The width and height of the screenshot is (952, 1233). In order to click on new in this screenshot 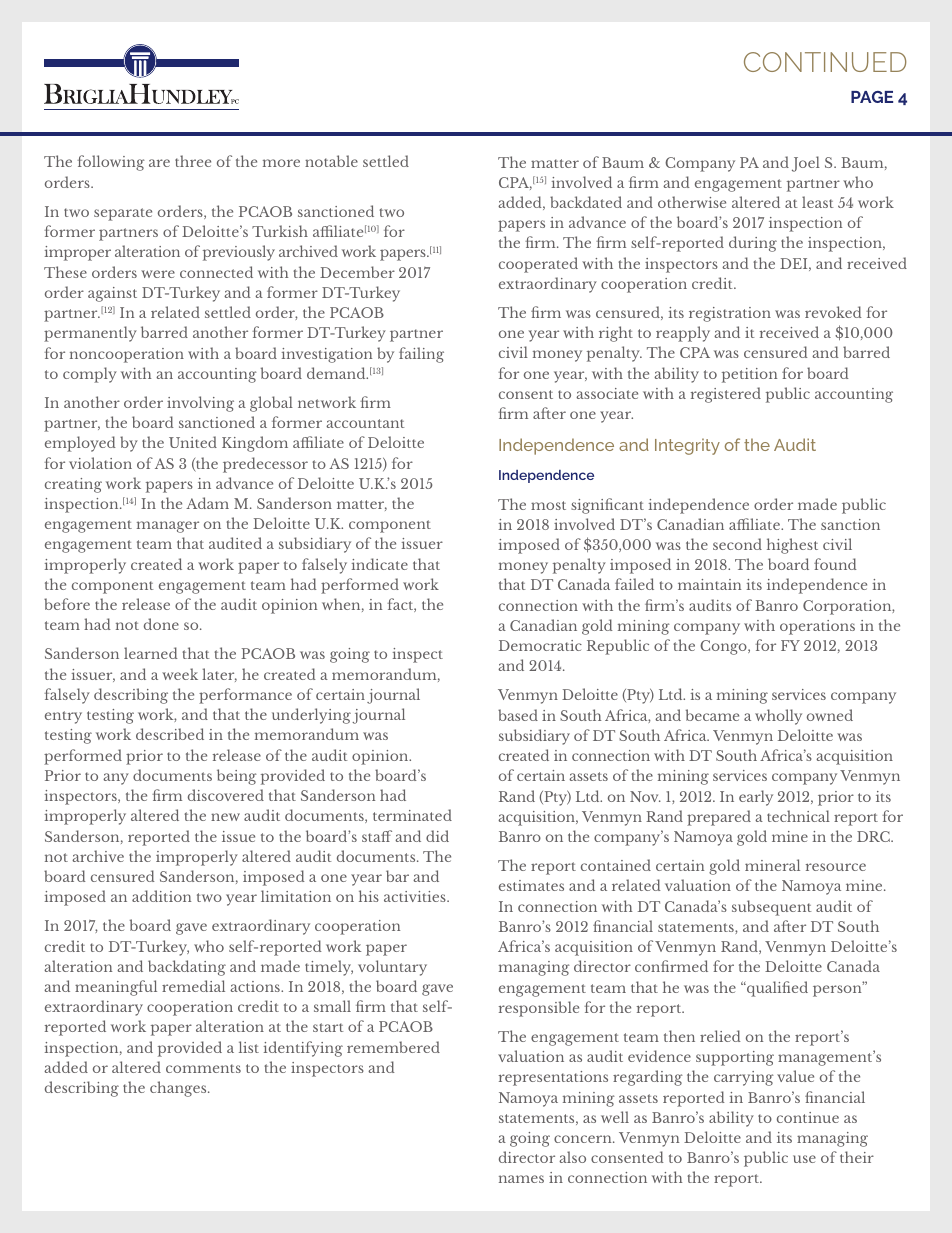, I will do `click(225, 817)`.
